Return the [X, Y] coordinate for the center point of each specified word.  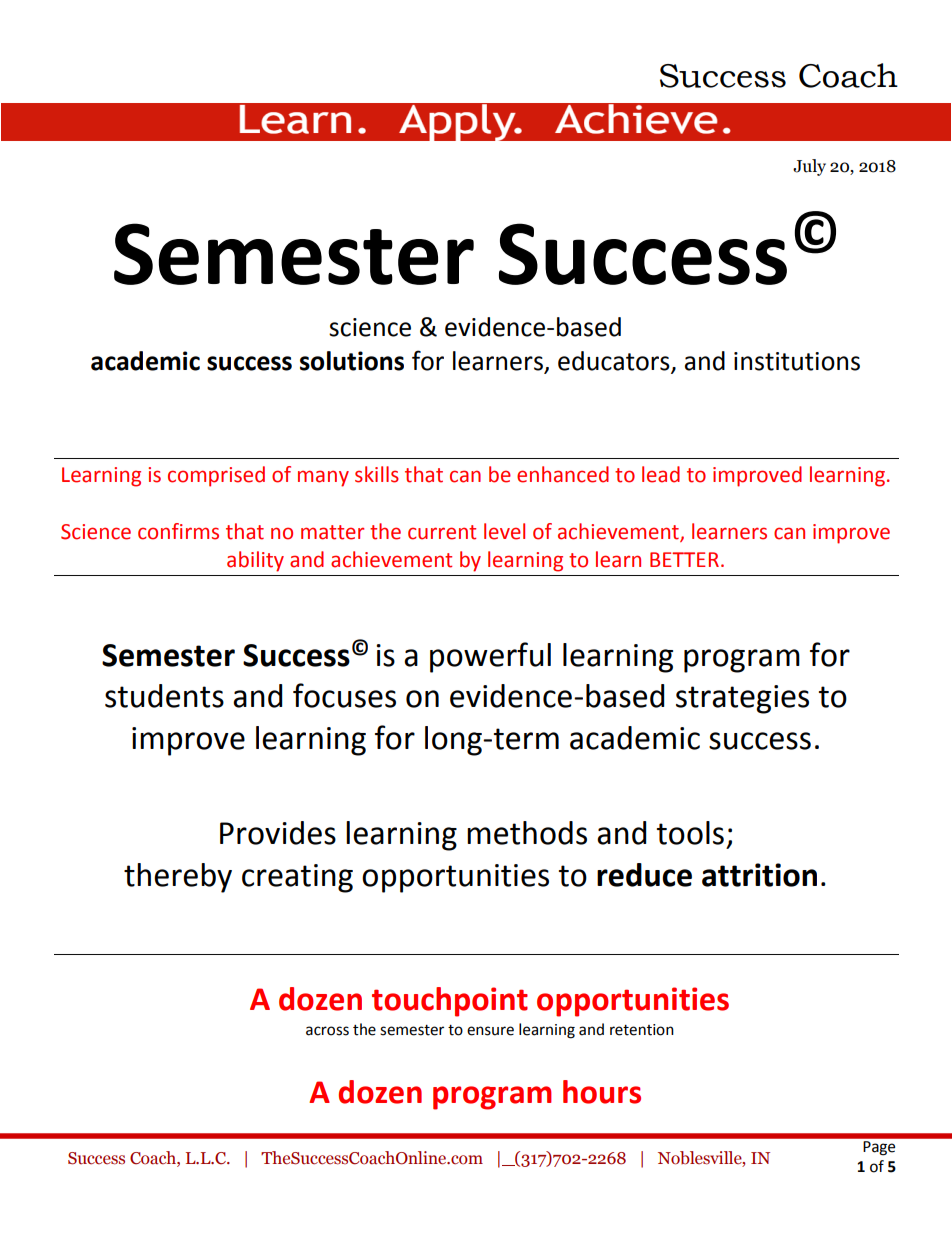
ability [255, 561]
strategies [742, 699]
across [327, 1031]
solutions [352, 361]
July [809, 167]
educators [614, 361]
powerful [490, 657]
